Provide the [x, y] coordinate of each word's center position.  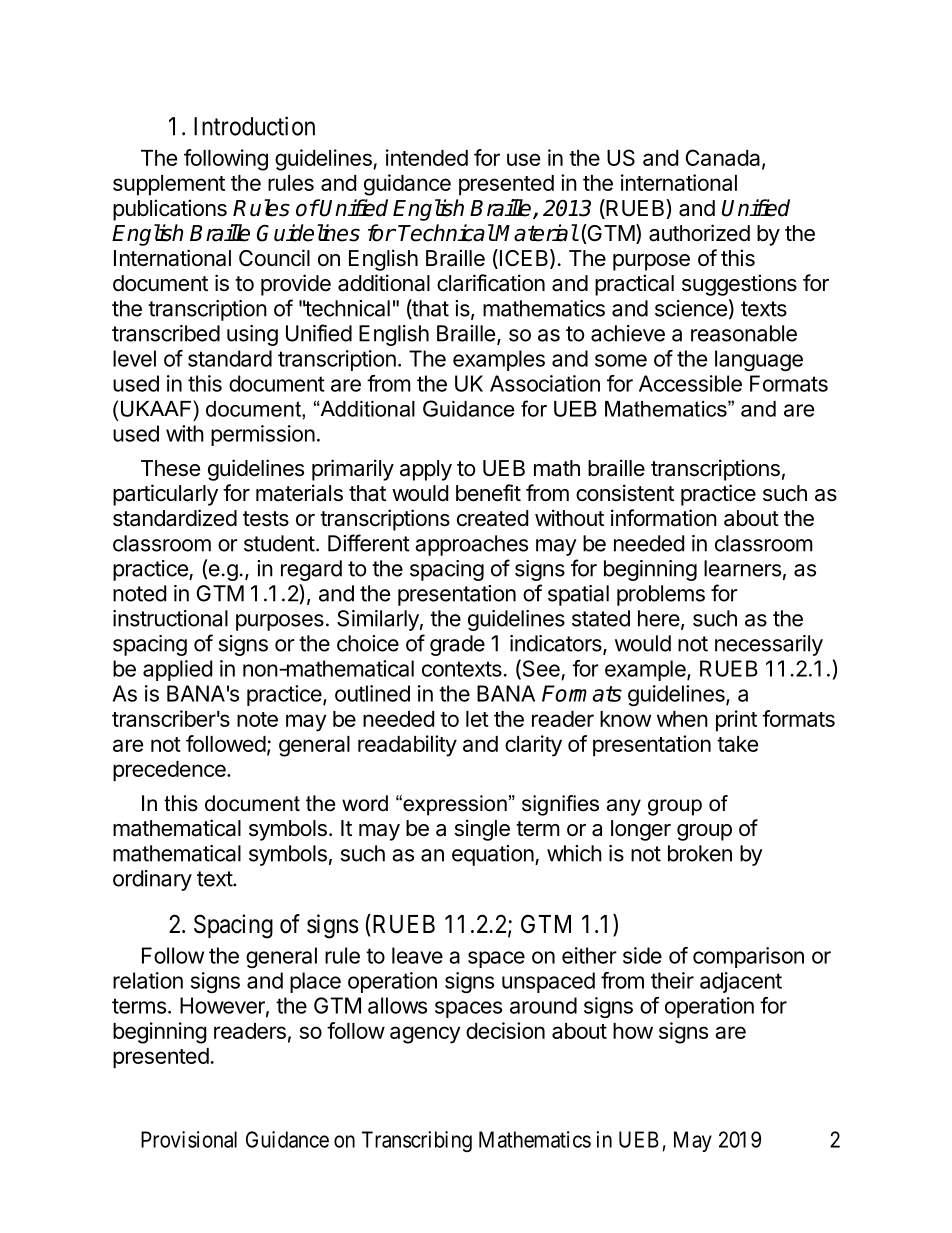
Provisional [189, 1139]
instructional [170, 618]
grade [457, 645]
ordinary [152, 880]
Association [545, 383]
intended [427, 157]
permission [263, 435]
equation [494, 855]
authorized [699, 233]
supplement [169, 185]
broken [700, 853]
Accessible [690, 383]
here [660, 619]
